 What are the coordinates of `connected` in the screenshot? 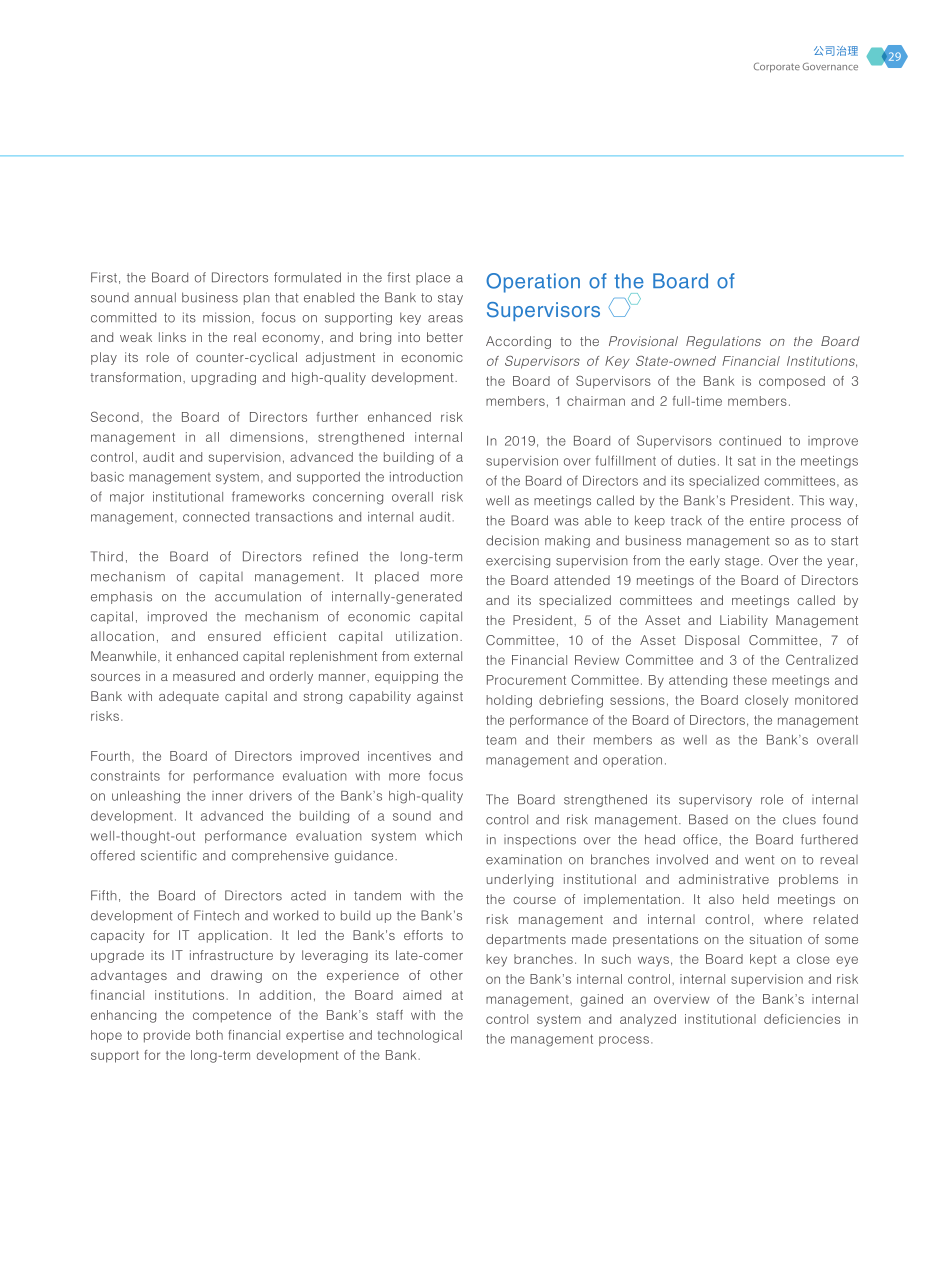 It's located at (216, 517).
